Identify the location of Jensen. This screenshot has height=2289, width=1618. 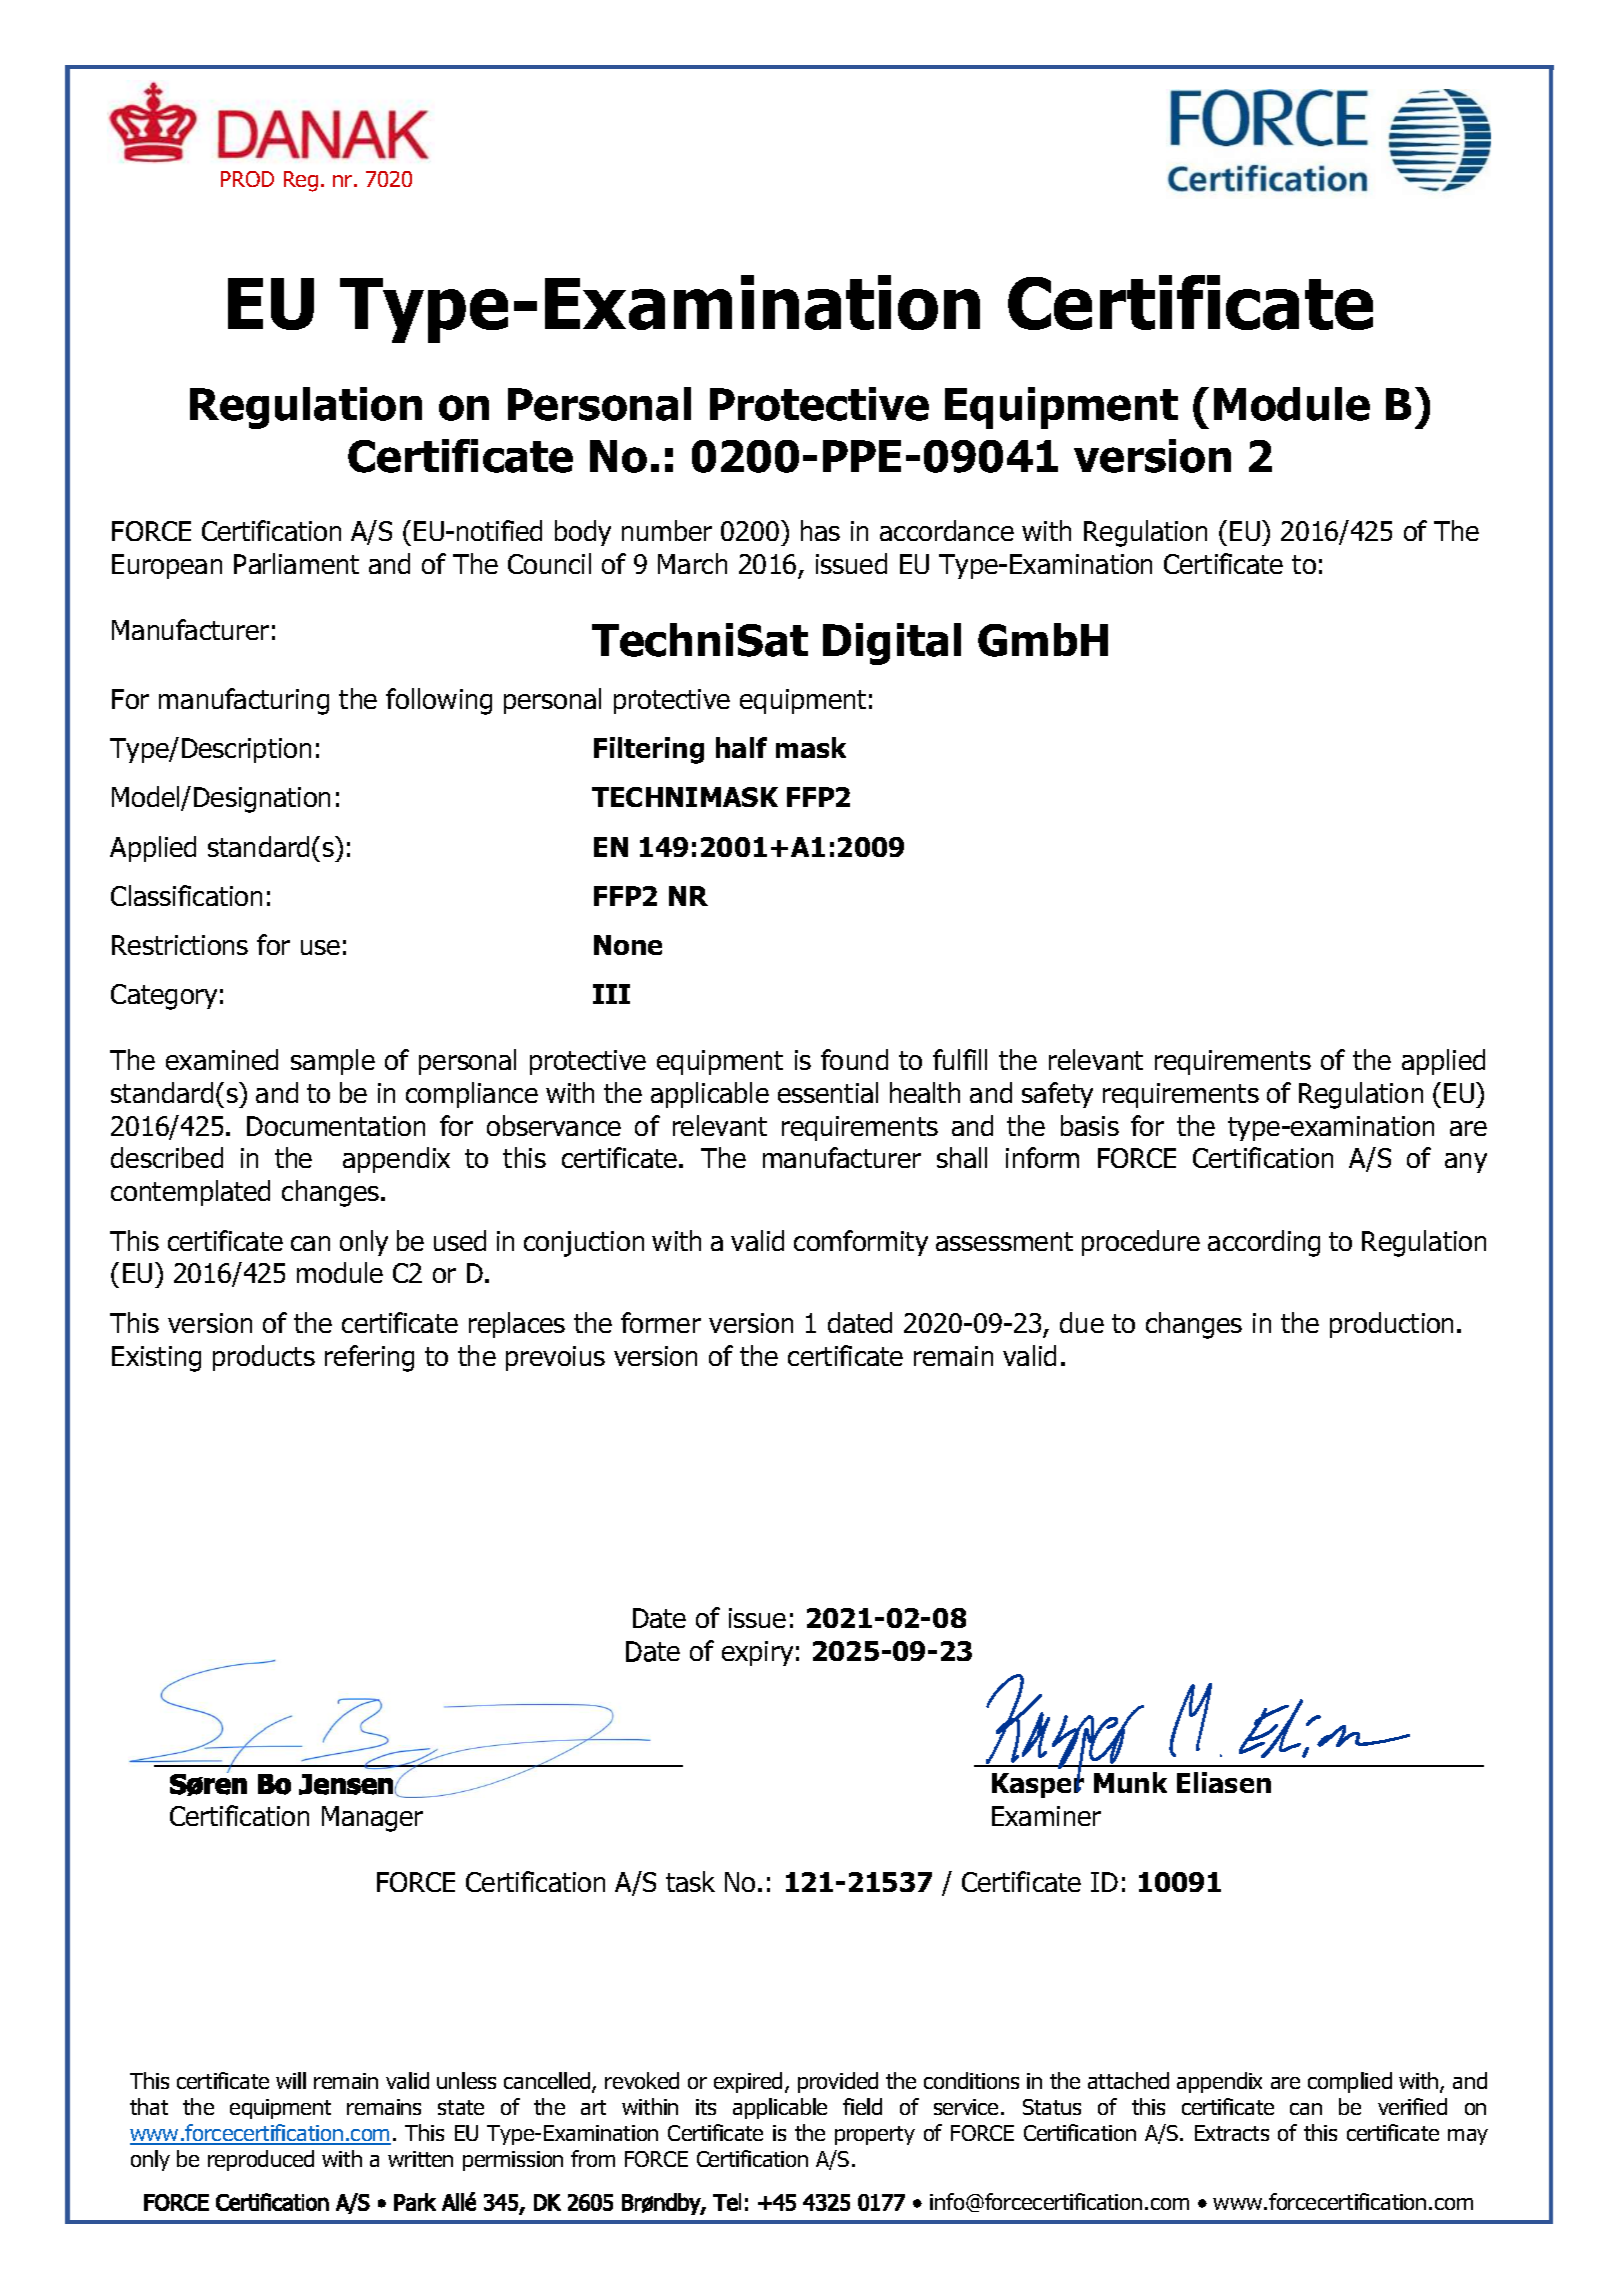
(347, 1784).
